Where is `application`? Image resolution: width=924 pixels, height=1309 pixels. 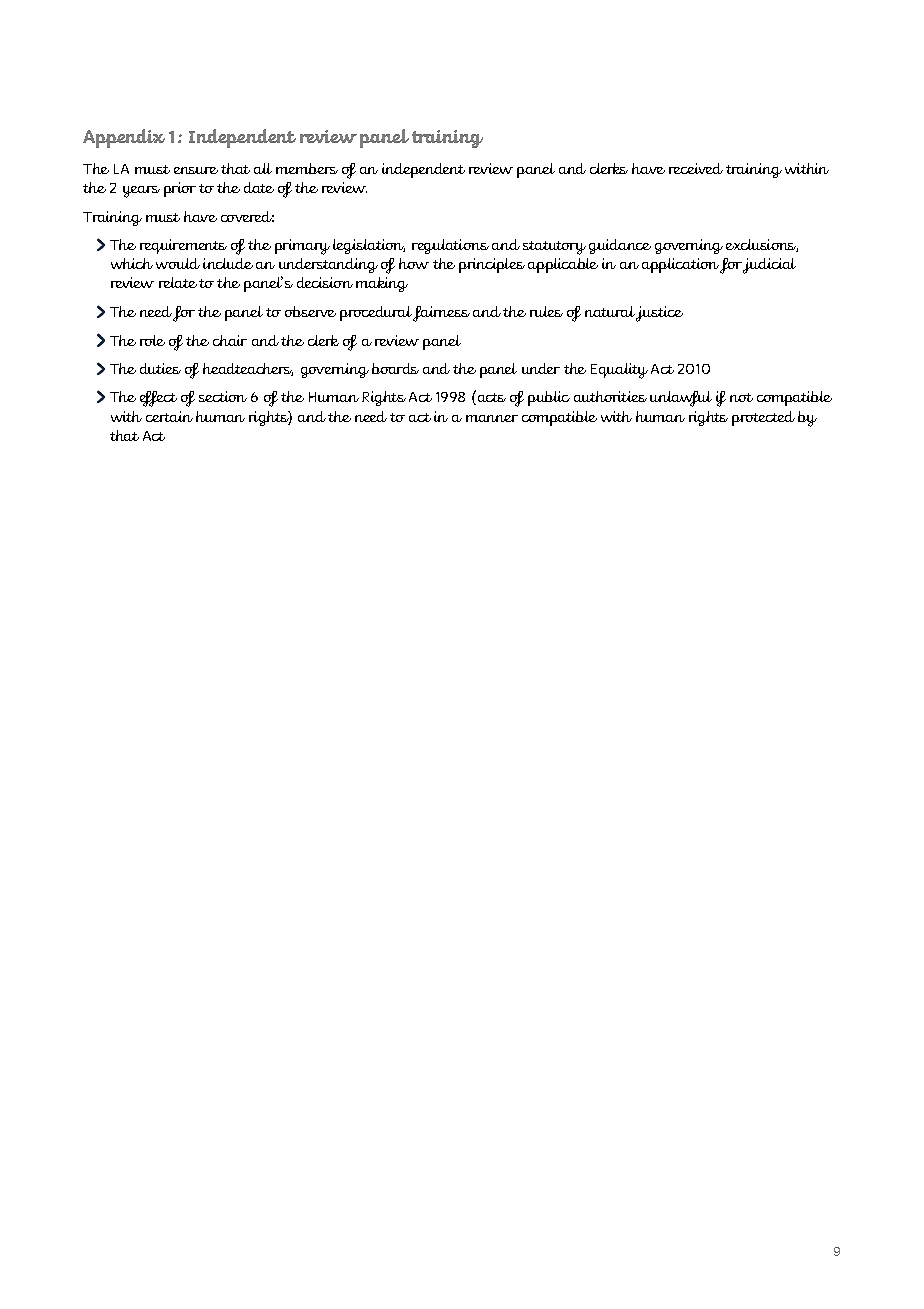
application is located at coordinates (680, 265).
